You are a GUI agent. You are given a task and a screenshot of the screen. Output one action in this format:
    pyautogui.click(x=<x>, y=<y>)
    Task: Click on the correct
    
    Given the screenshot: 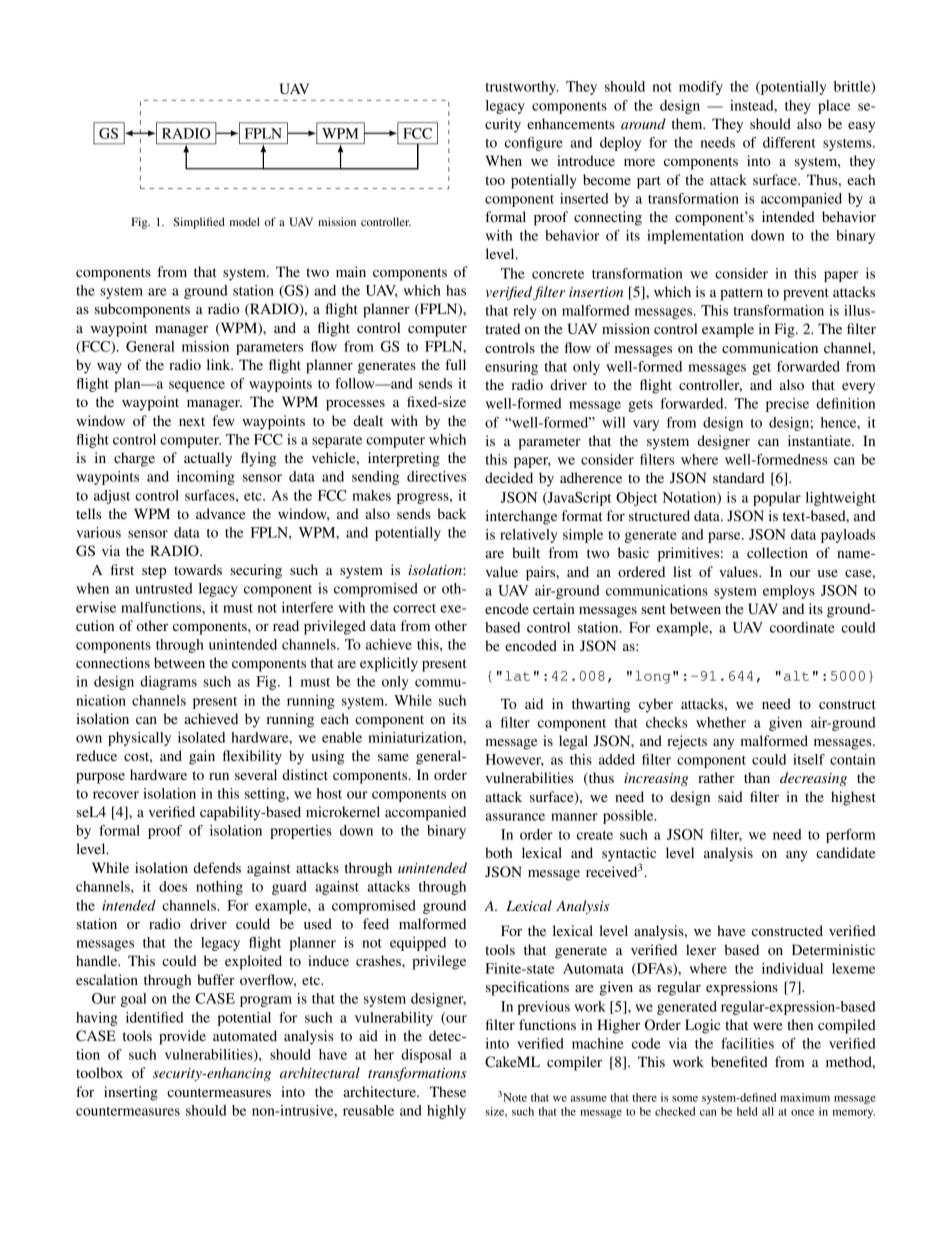 What is the action you would take?
    pyautogui.click(x=414, y=608)
